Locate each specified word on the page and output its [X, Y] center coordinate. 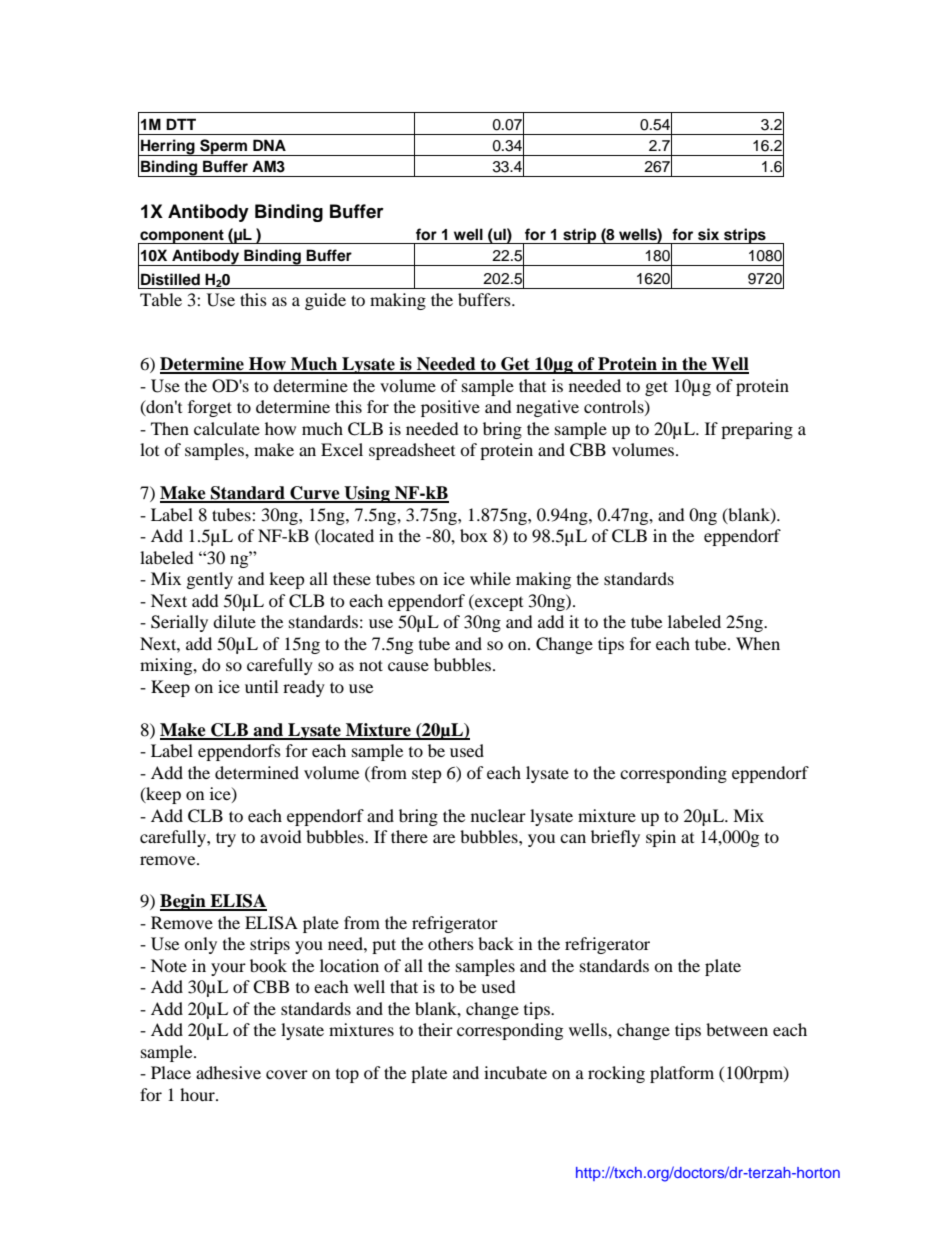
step [427, 775]
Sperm [224, 147]
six [708, 234]
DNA [269, 145]
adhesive [228, 1072]
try [226, 839]
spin [661, 838]
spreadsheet [412, 451]
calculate [227, 428]
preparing [757, 430]
